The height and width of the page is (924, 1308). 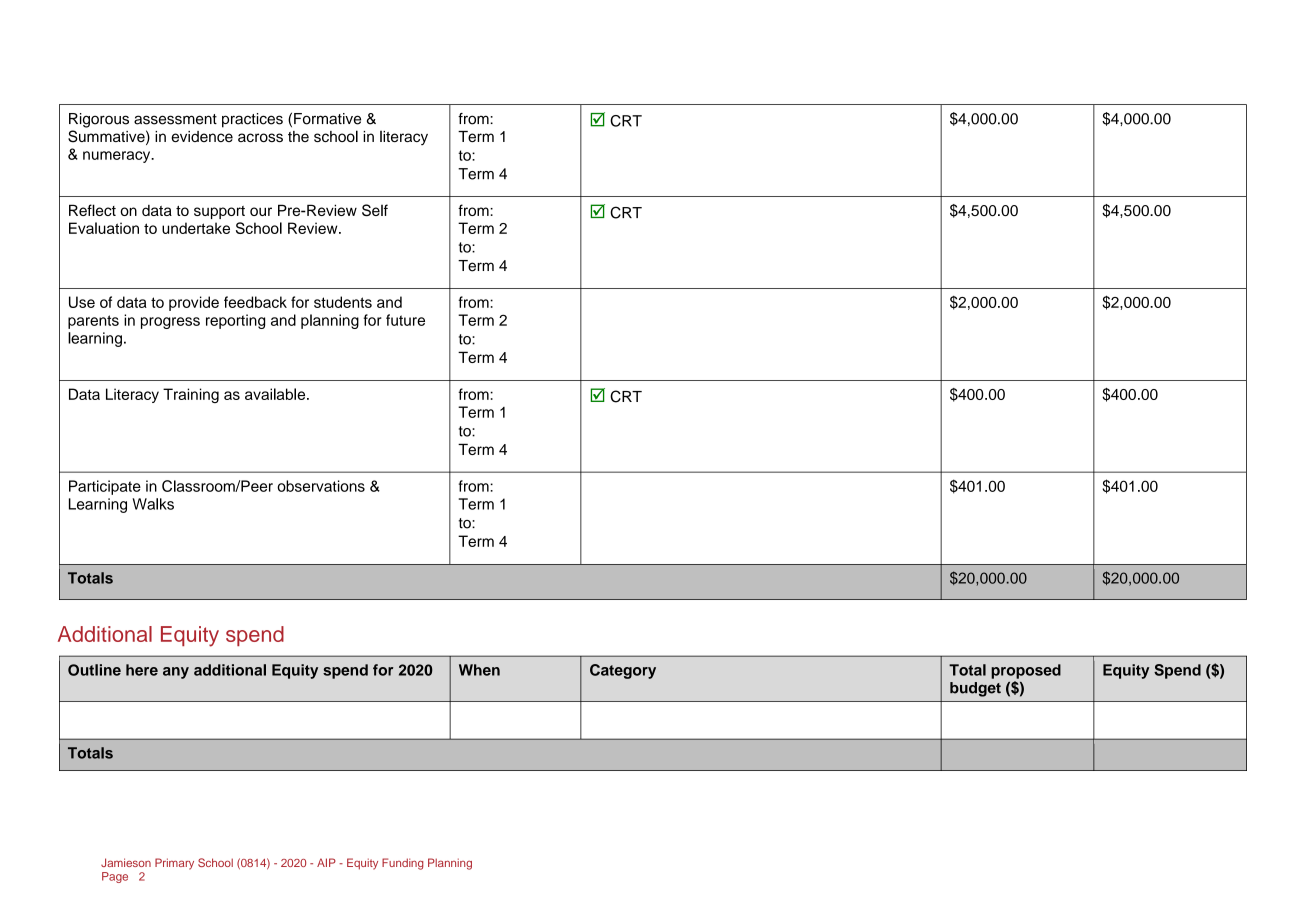 What do you see at coordinates (402, 864) in the page?
I see `Funding` at bounding box center [402, 864].
